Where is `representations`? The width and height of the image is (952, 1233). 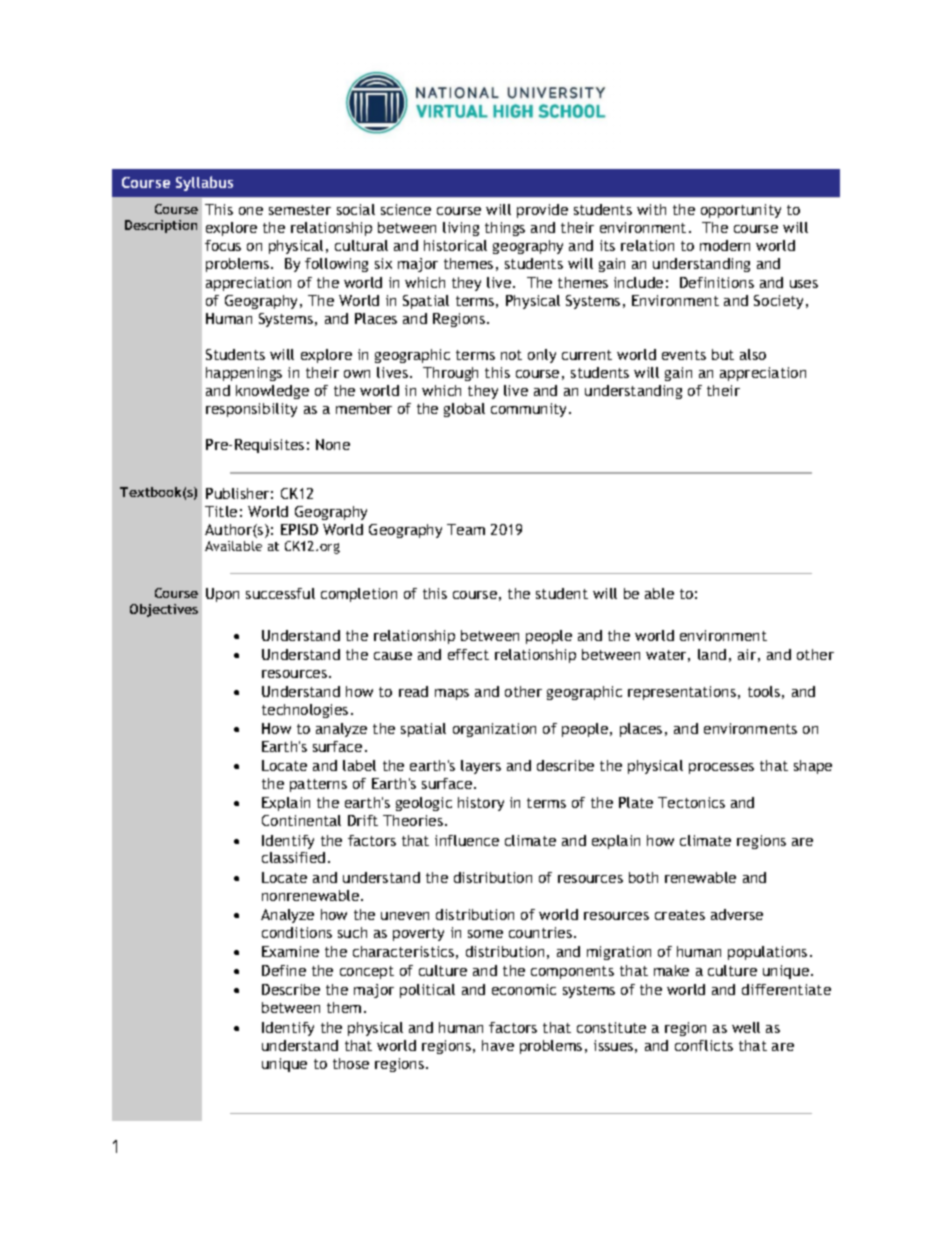
representations is located at coordinates (682, 693).
